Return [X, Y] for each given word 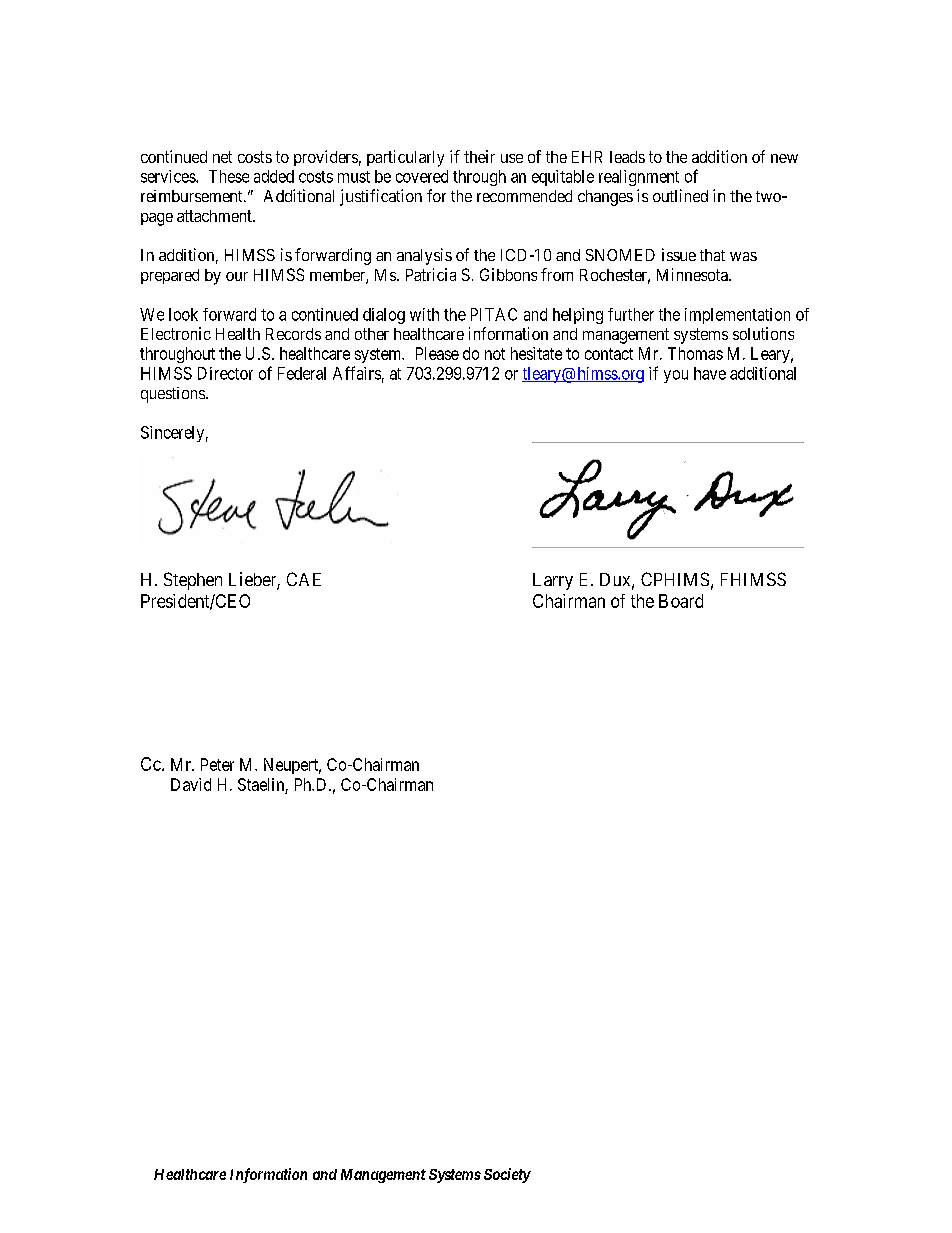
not [495, 354]
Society [507, 1175]
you [676, 376]
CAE [304, 579]
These [229, 176]
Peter [217, 764]
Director [225, 373]
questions [173, 395]
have [710, 373]
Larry [553, 581]
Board [681, 601]
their [479, 156]
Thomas [695, 353]
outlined [680, 195]
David [191, 784]
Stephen [193, 581]
